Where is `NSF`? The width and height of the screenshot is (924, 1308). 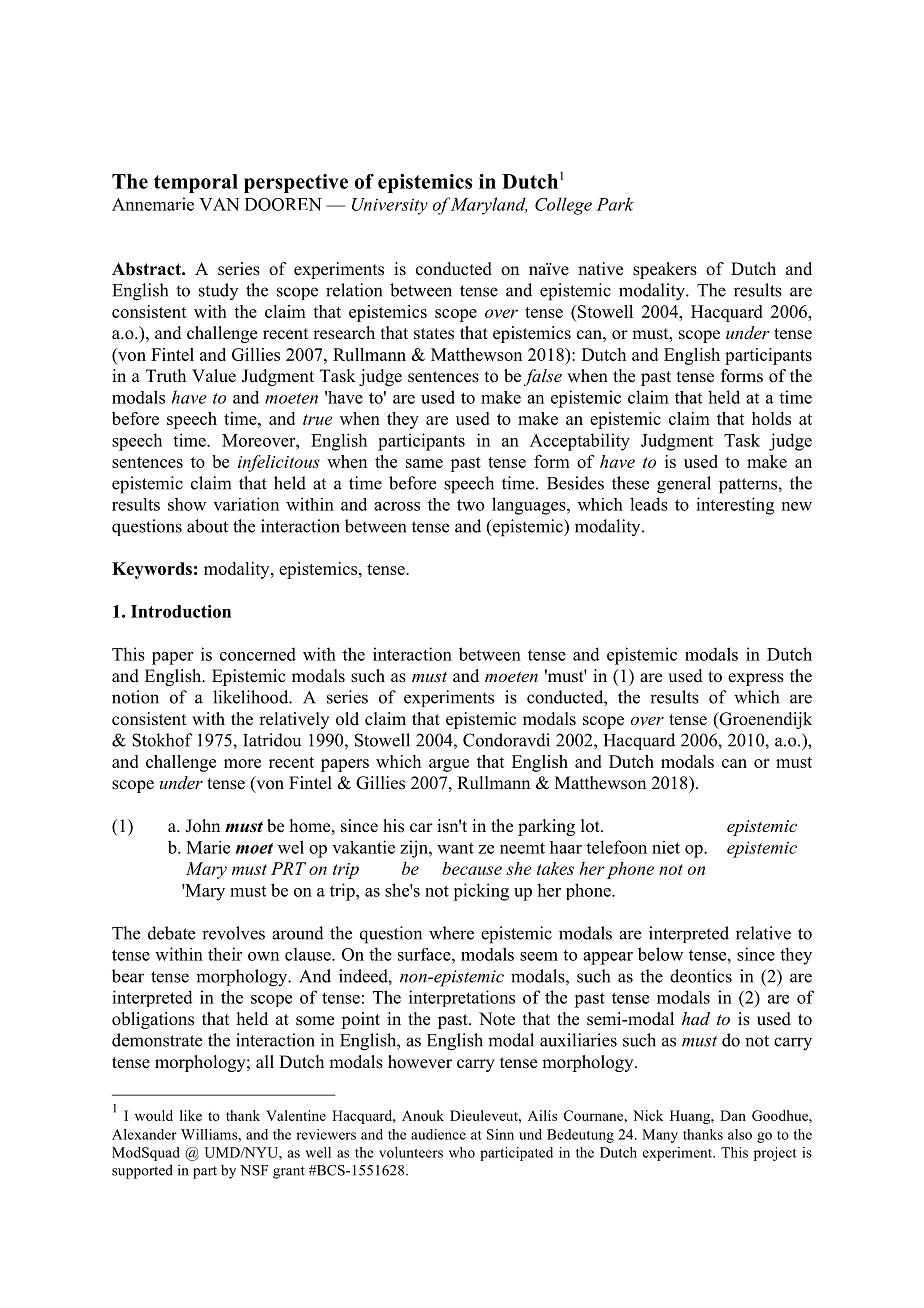 NSF is located at coordinates (254, 1170).
